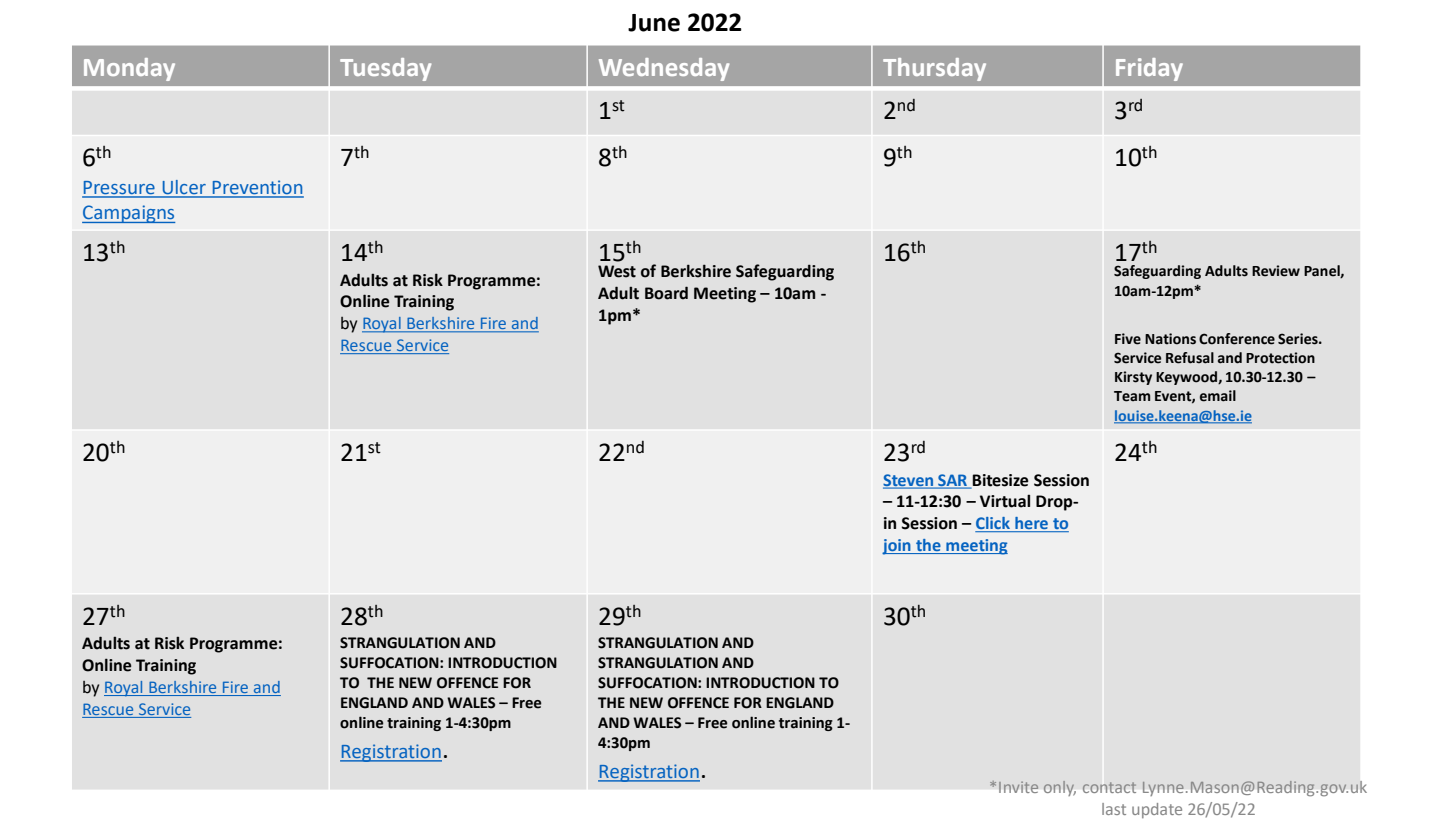 The width and height of the screenshot is (1456, 819). What do you see at coordinates (666, 293) in the screenshot?
I see `Board` at bounding box center [666, 293].
